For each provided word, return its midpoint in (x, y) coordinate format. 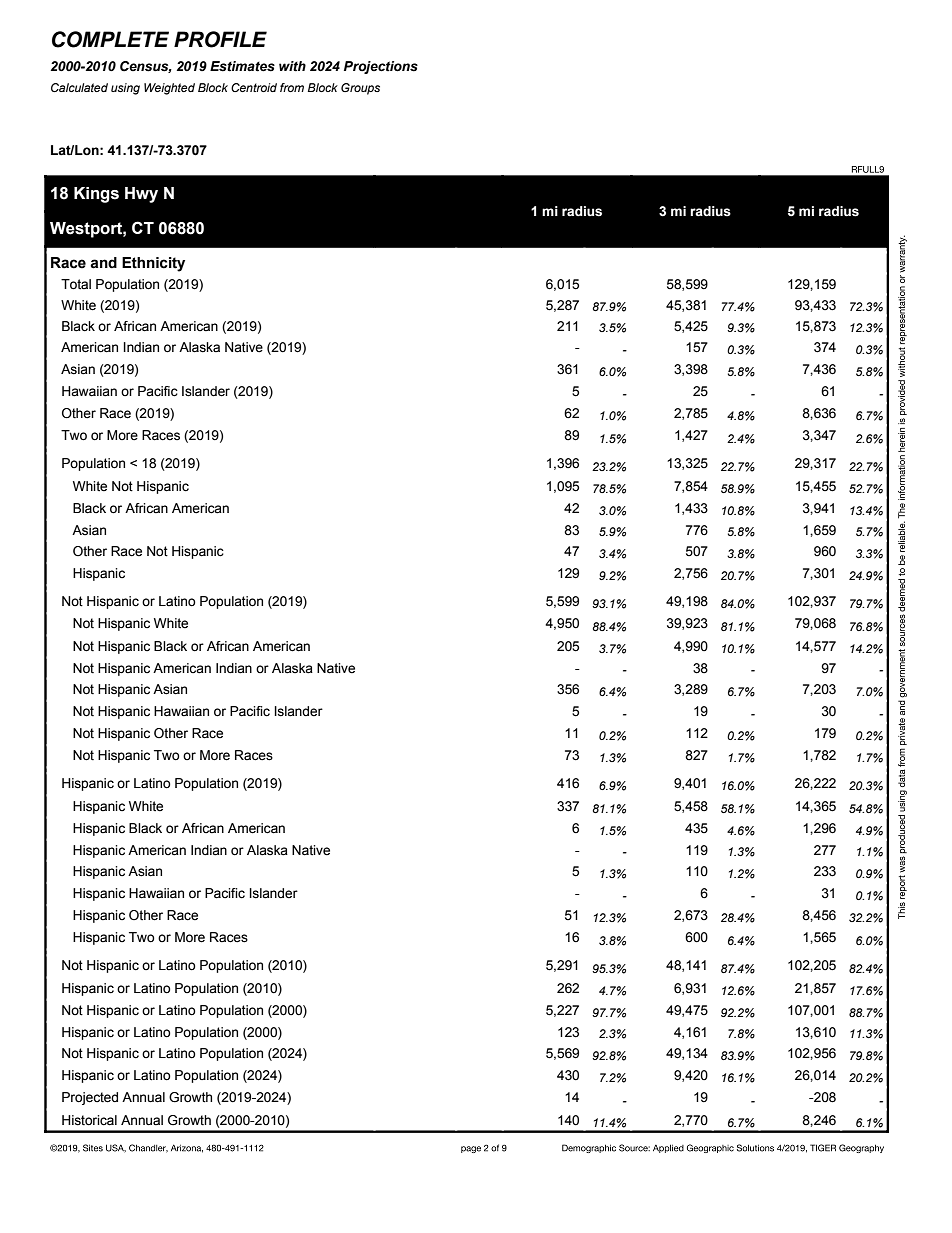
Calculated (79, 87)
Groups (360, 89)
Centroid (254, 87)
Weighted (169, 89)
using (125, 89)
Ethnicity (153, 264)
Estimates (242, 66)
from (292, 87)
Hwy (141, 195)
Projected (90, 1098)
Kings (96, 195)
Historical (89, 1120)
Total (76, 284)
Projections (381, 67)
